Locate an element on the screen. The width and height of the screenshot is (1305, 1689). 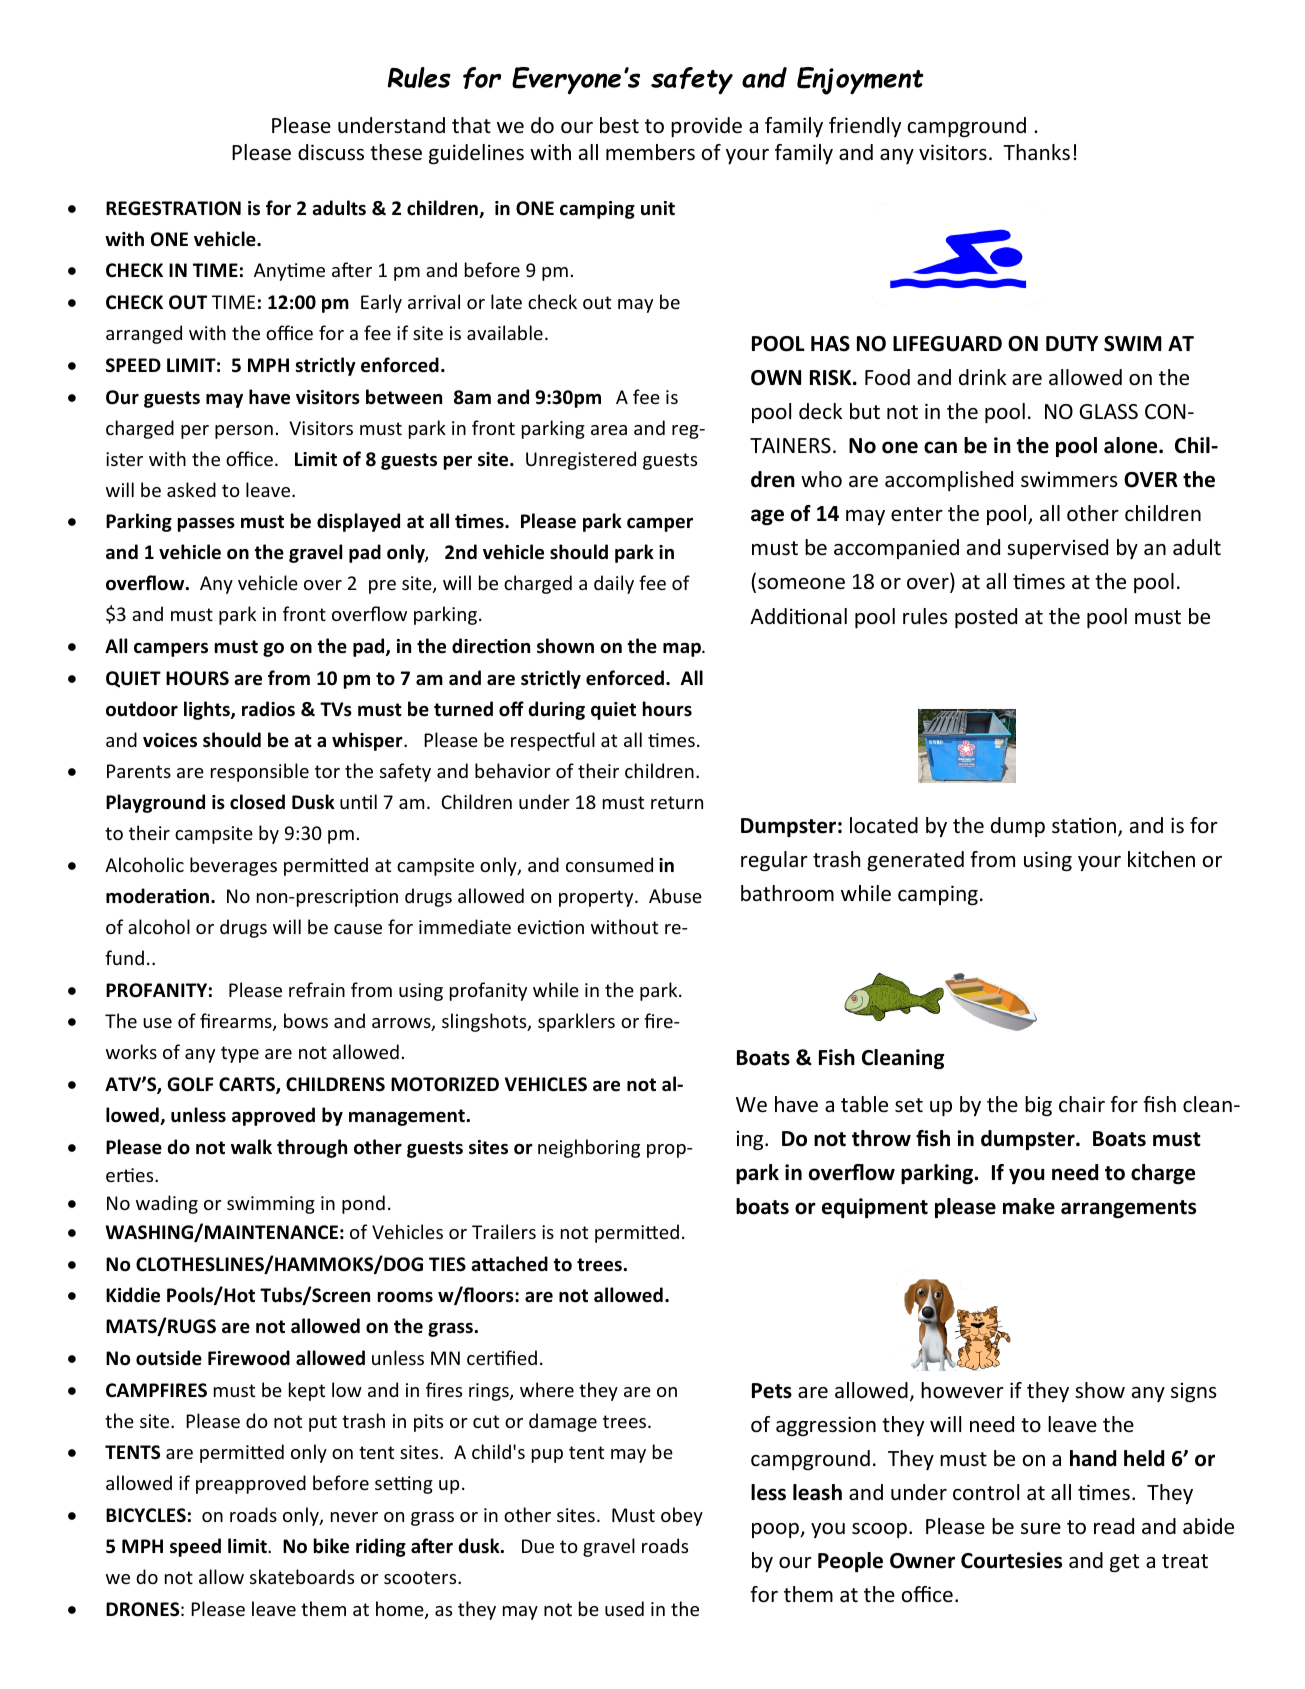
bike is located at coordinates (331, 1546).
